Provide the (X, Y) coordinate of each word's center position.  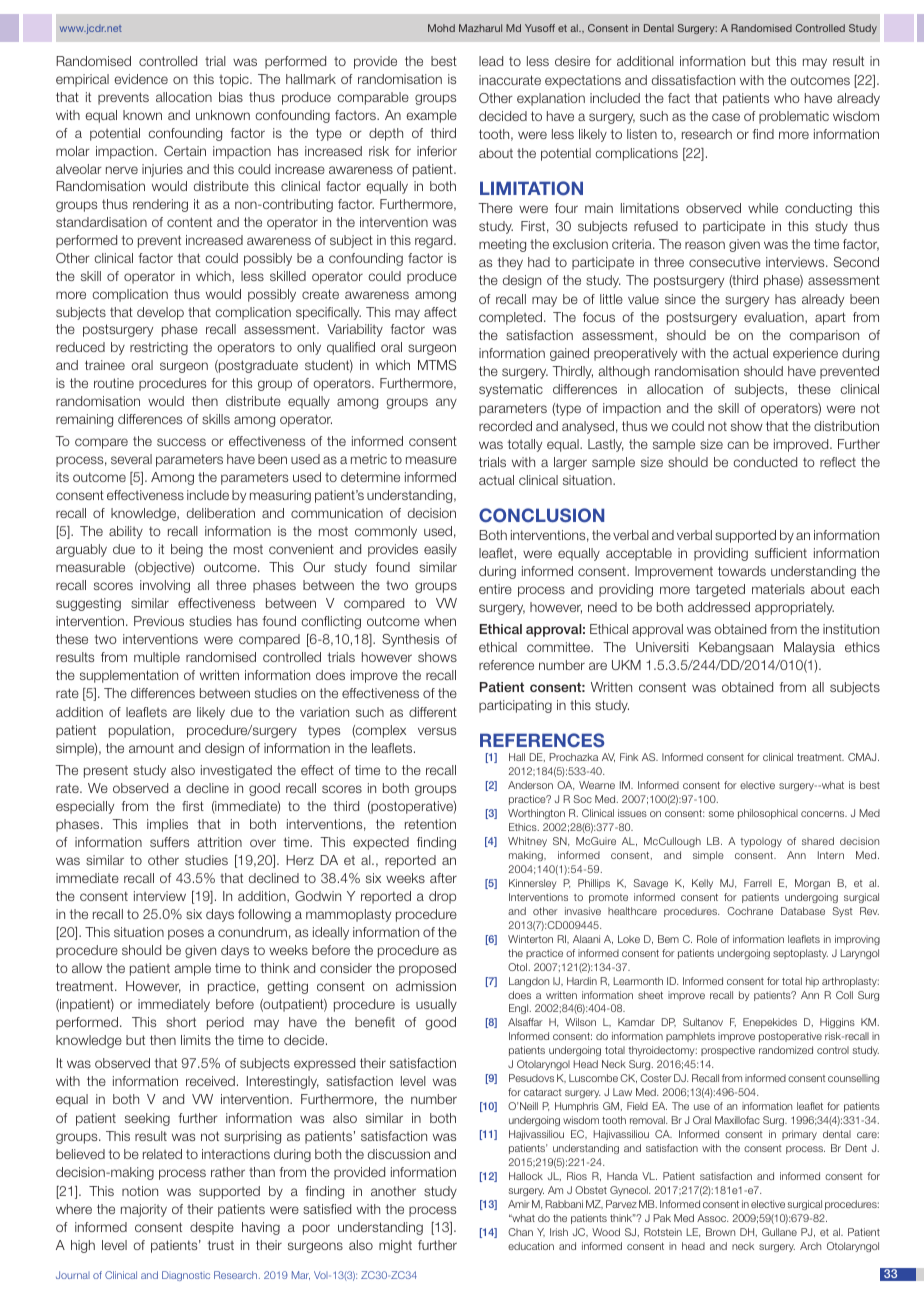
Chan (520, 1232)
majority (144, 1210)
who (787, 98)
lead (491, 61)
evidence (141, 79)
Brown (720, 1232)
